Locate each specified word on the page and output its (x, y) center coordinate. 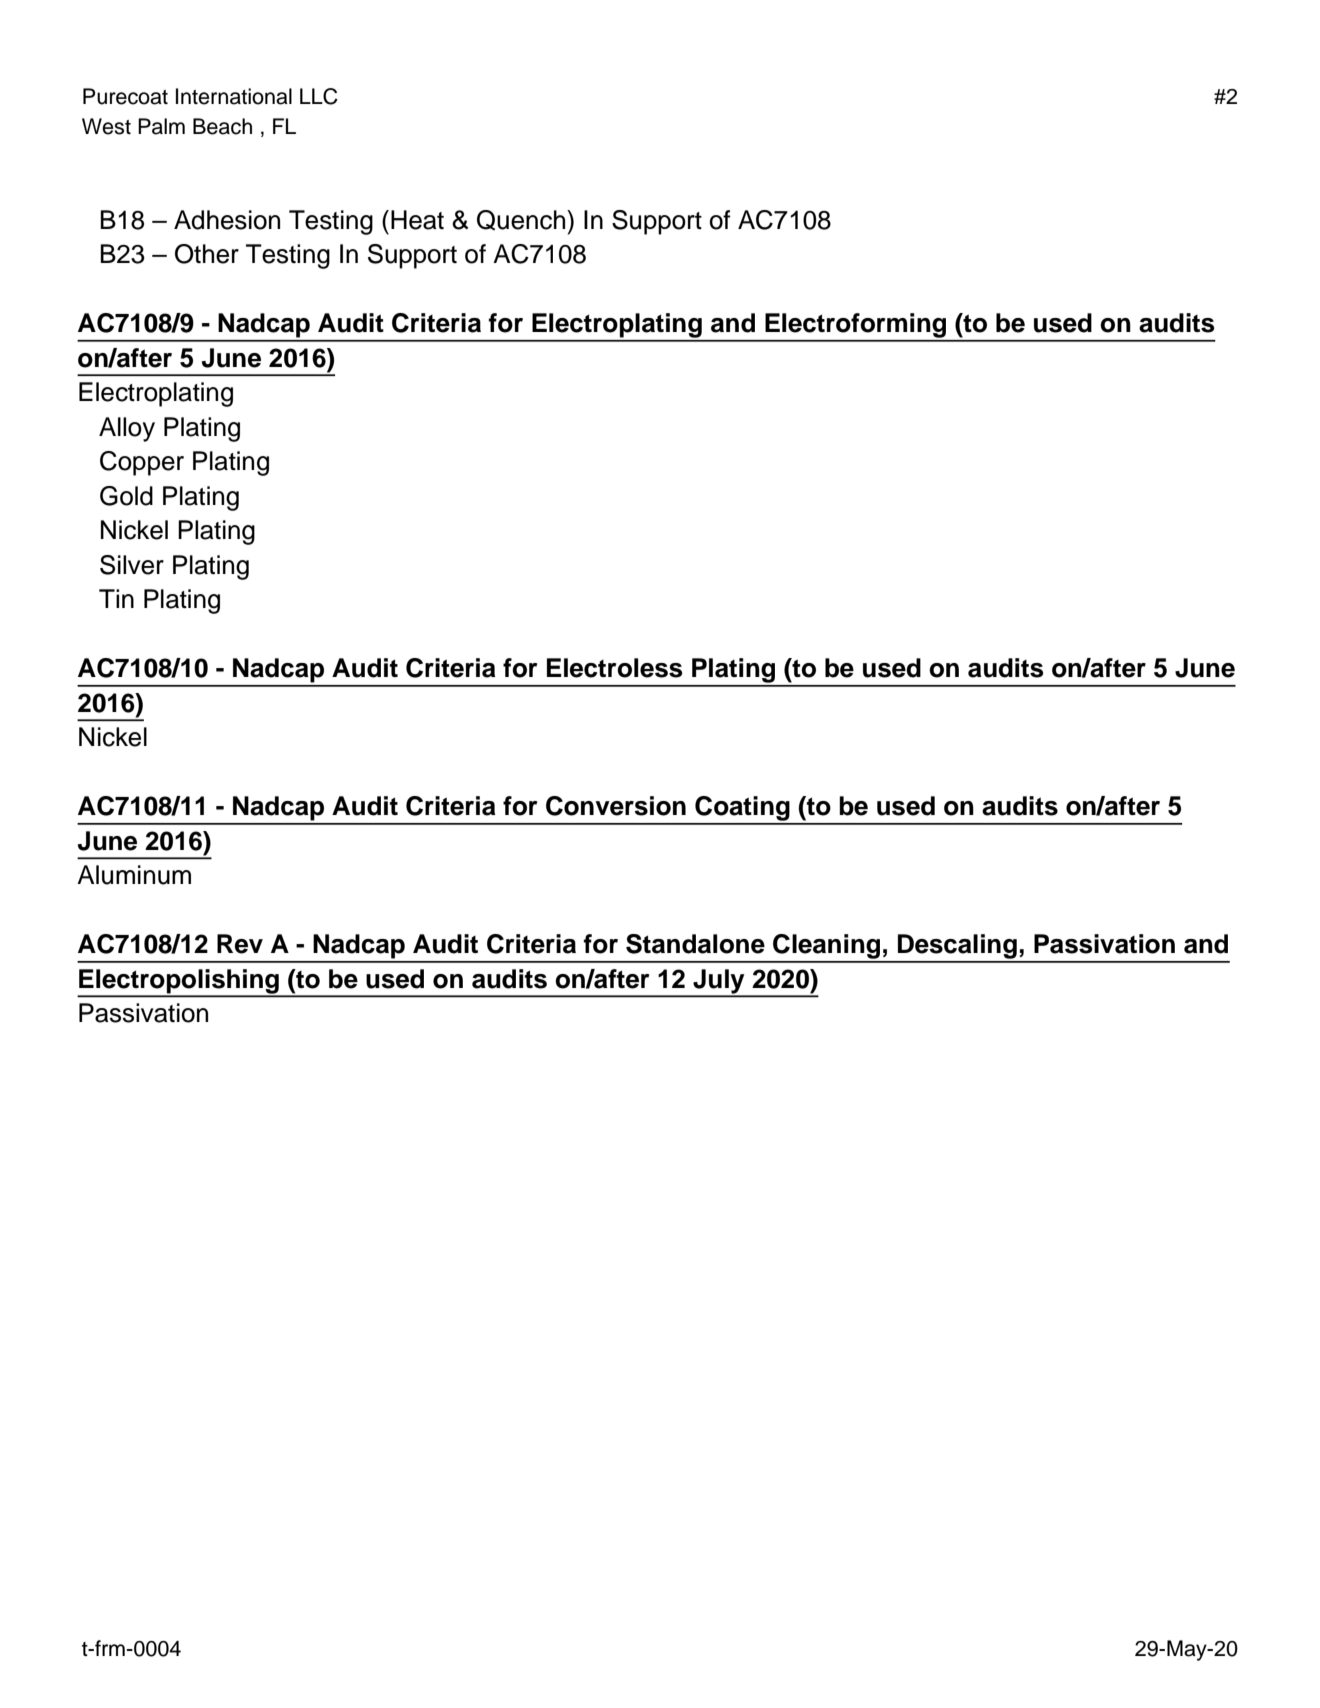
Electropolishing (179, 982)
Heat (417, 220)
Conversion (616, 806)
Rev (240, 944)
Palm (161, 126)
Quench (522, 220)
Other (207, 254)
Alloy (127, 429)
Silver (132, 565)
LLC (319, 96)
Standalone (695, 944)
